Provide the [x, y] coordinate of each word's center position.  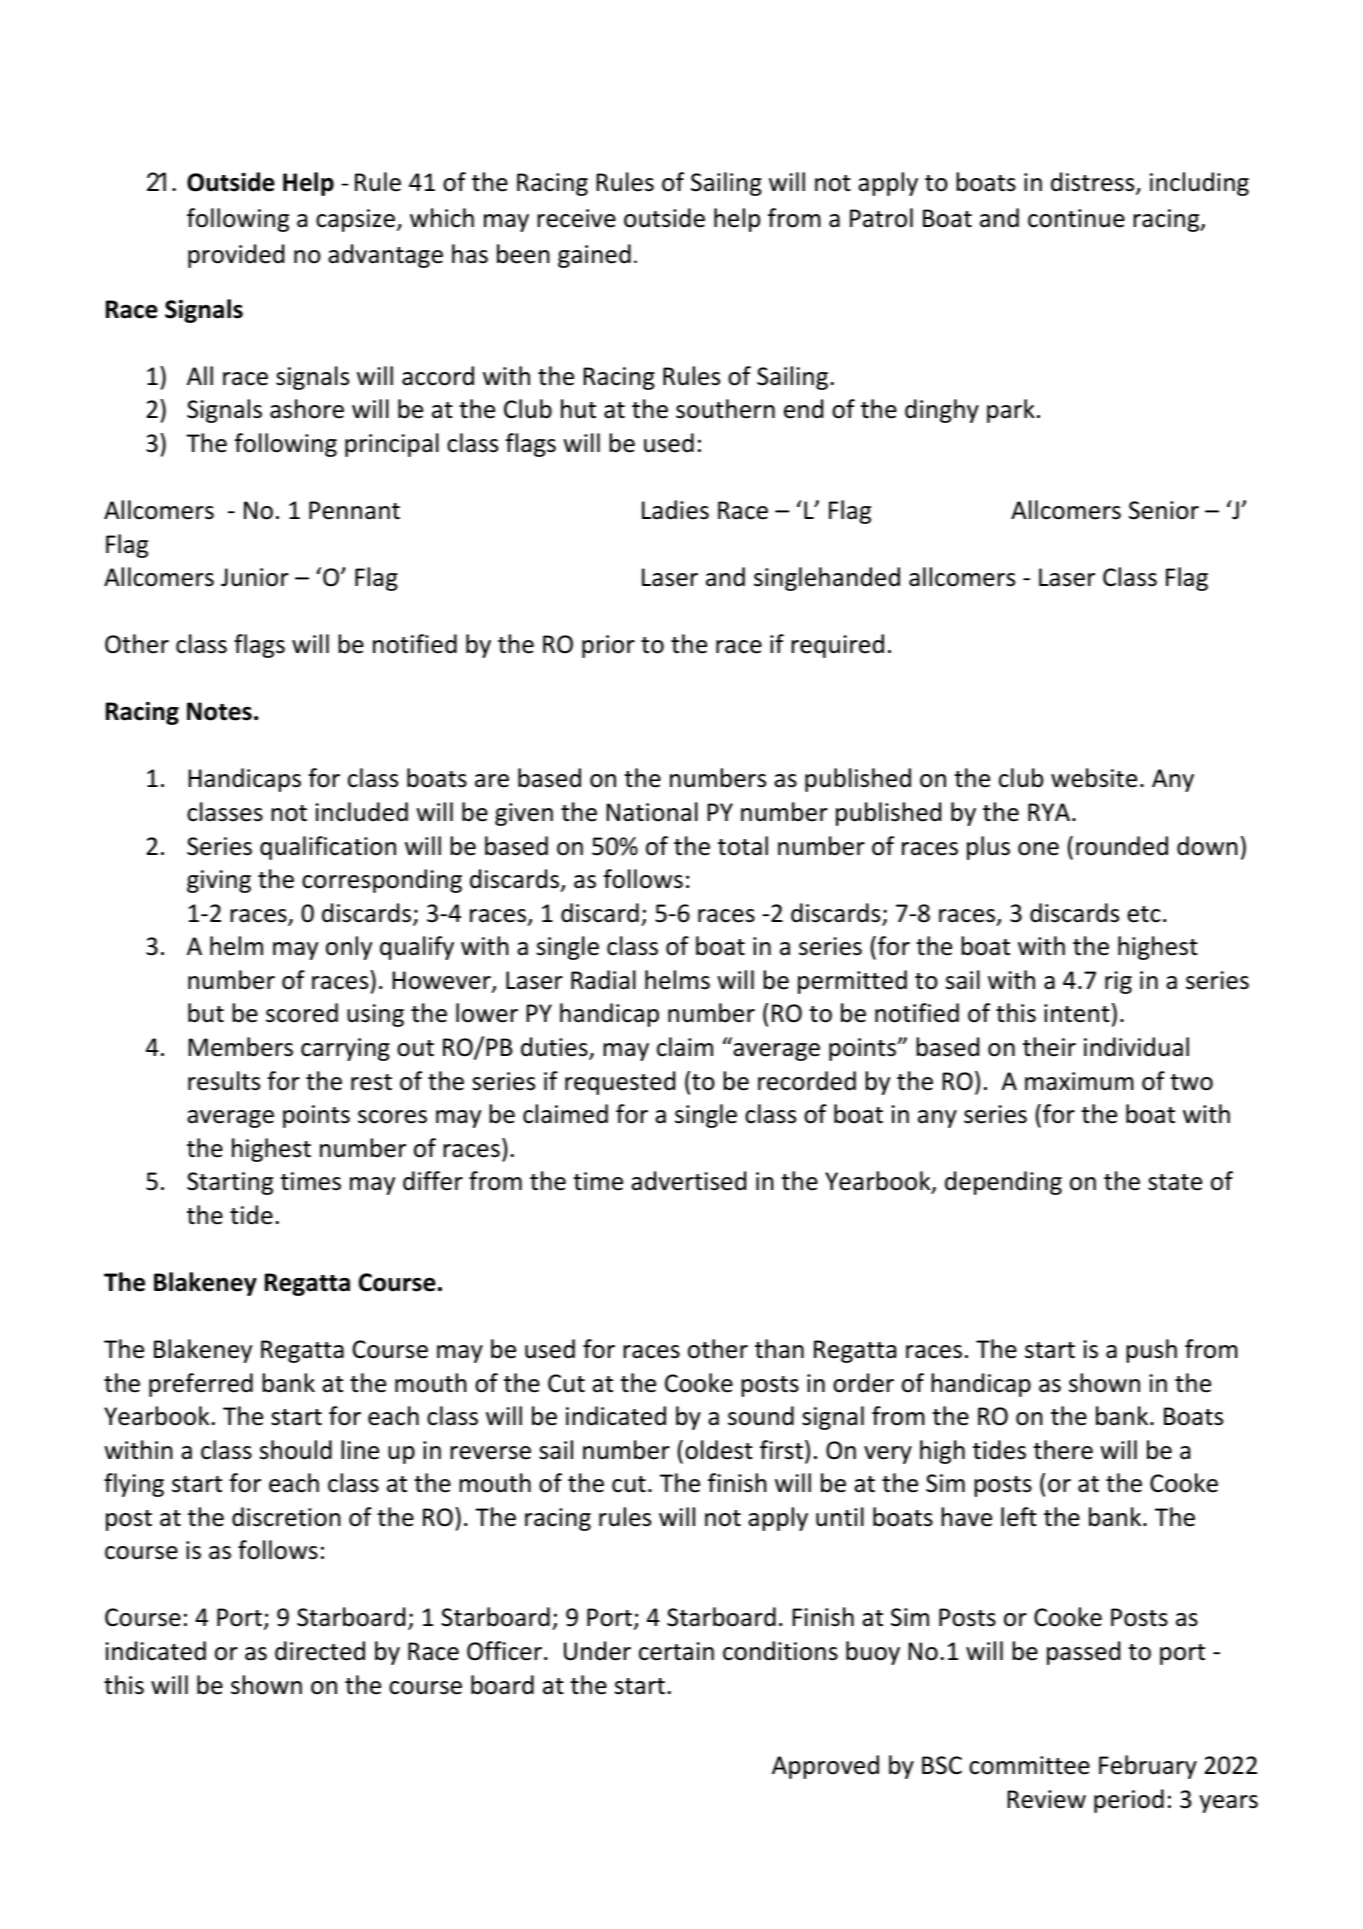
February [1148, 1767]
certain [676, 1651]
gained [594, 256]
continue [1076, 218]
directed [320, 1651]
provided [236, 256]
